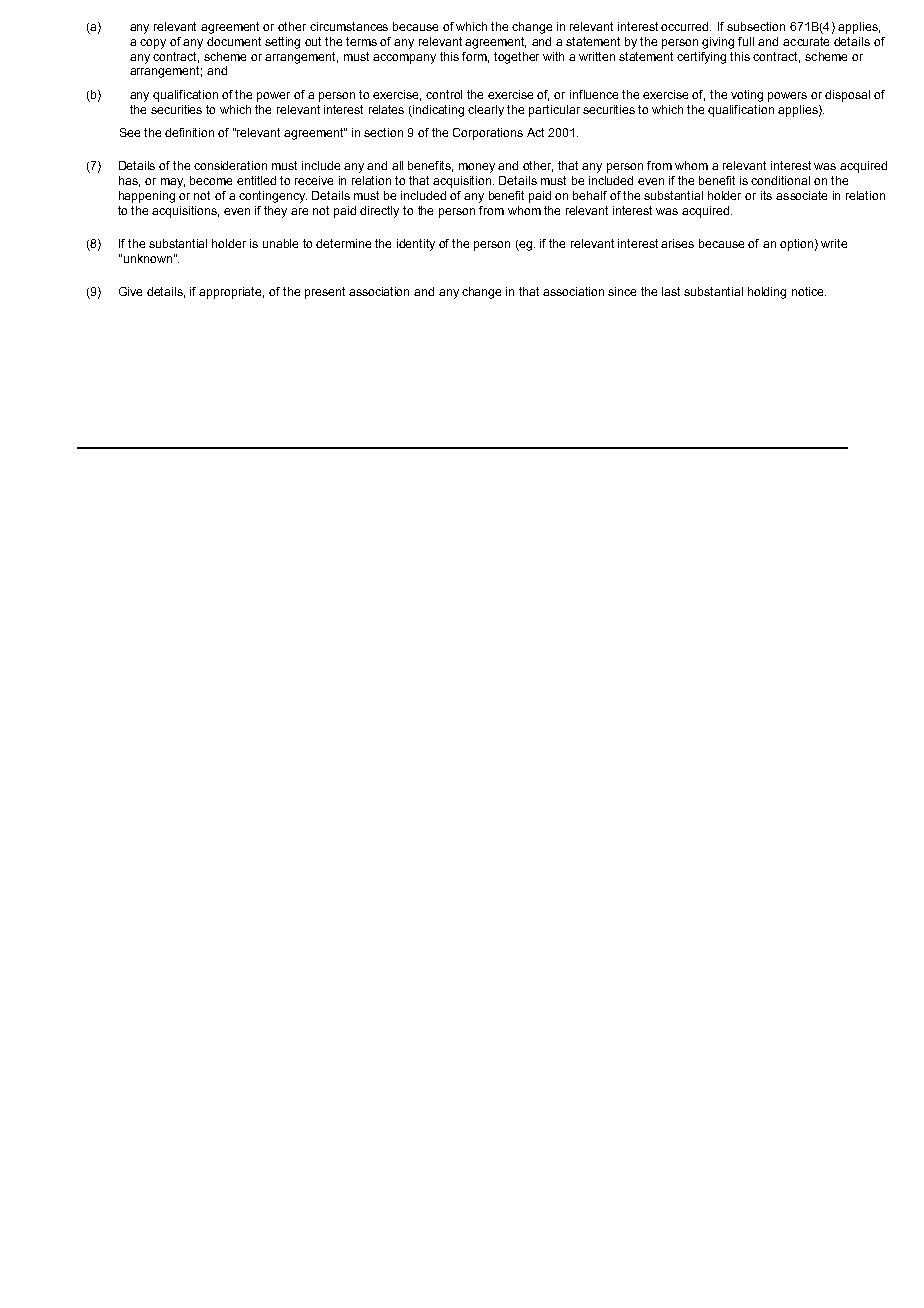 This page has width=924, height=1308. I want to click on form, so click(475, 57).
